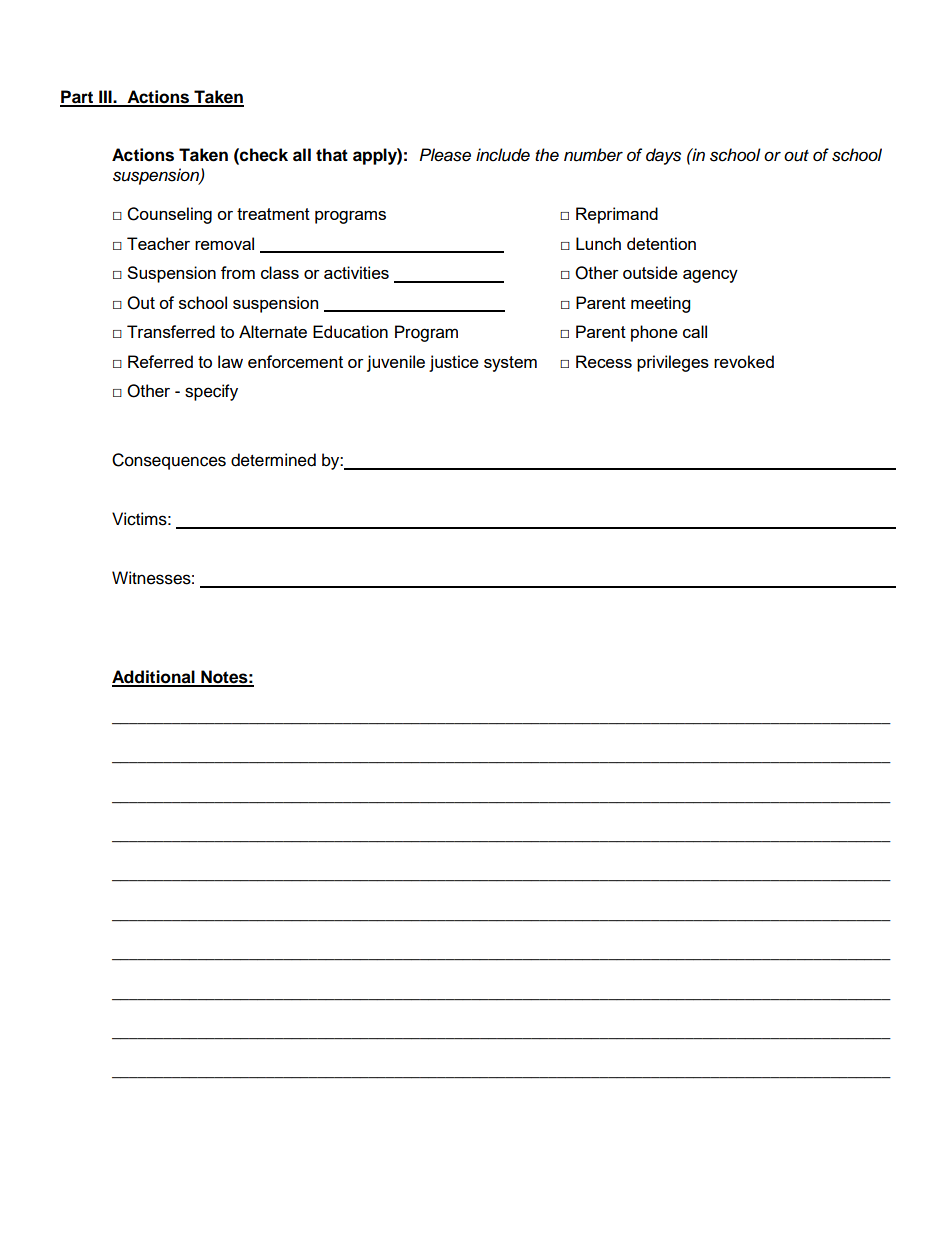 This screenshot has height=1233, width=952. What do you see at coordinates (593, 155) in the screenshot?
I see `number` at bounding box center [593, 155].
